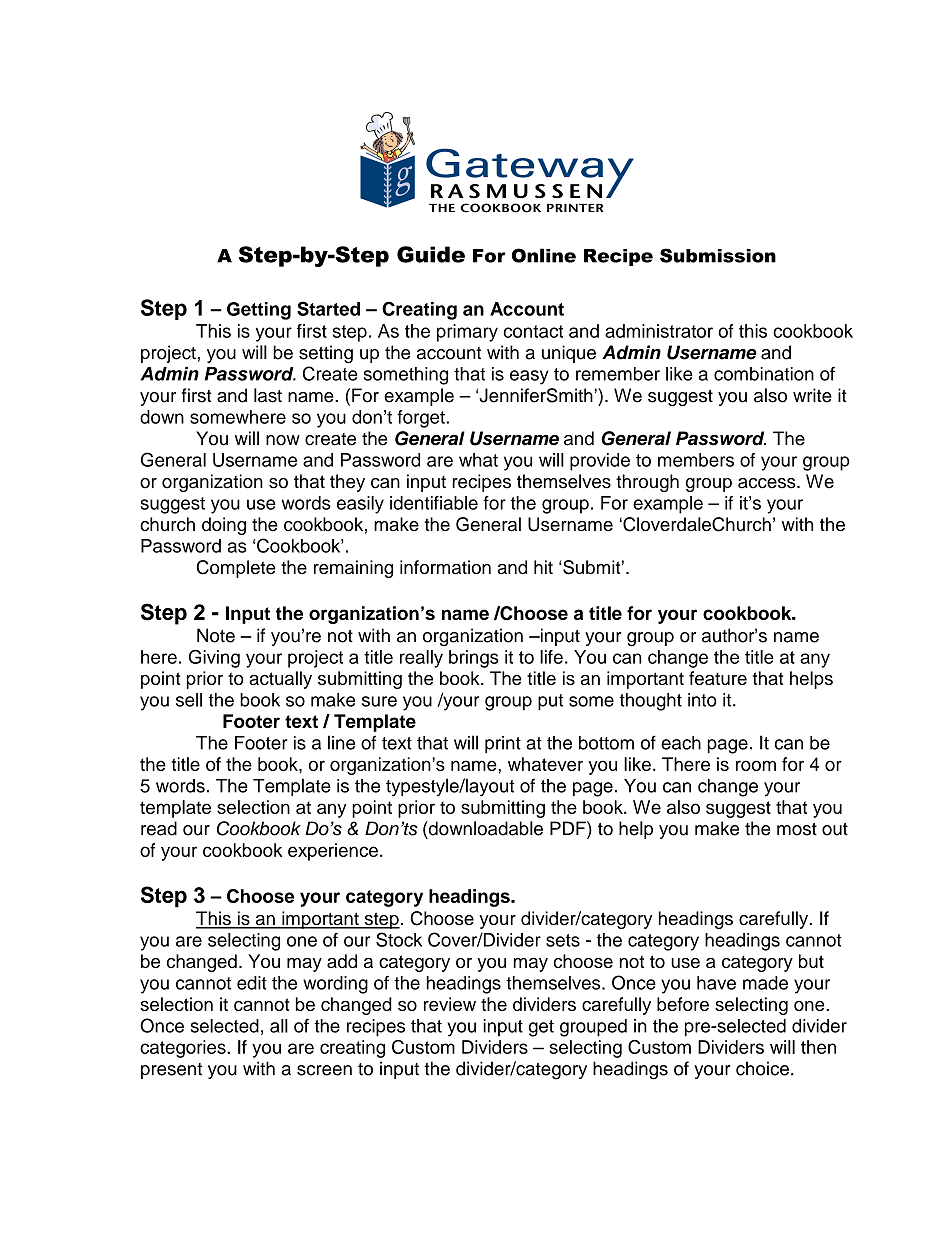 Image resolution: width=952 pixels, height=1233 pixels. What do you see at coordinates (259, 311) in the image?
I see `Getting` at bounding box center [259, 311].
